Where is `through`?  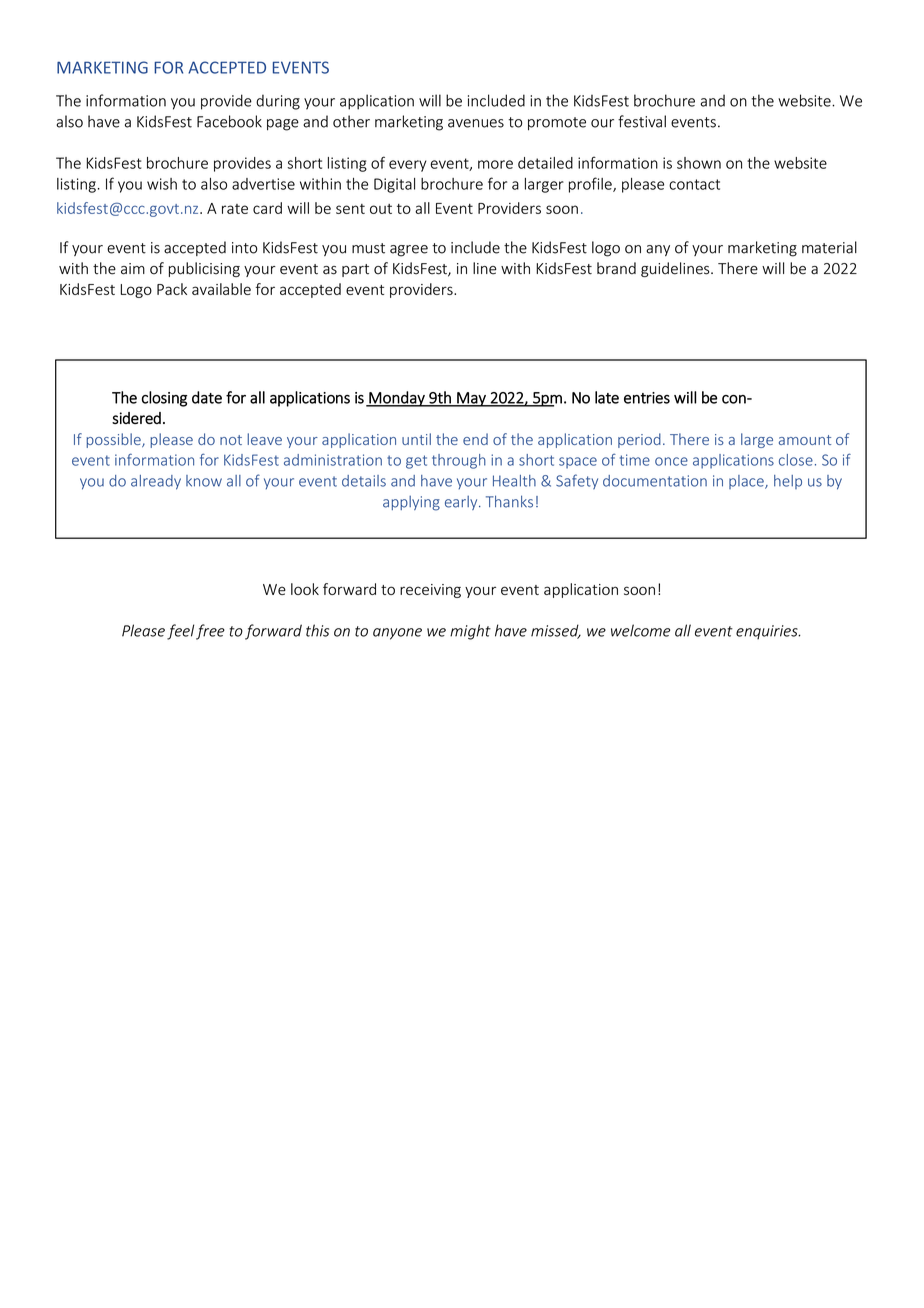 through is located at coordinates (459, 461).
